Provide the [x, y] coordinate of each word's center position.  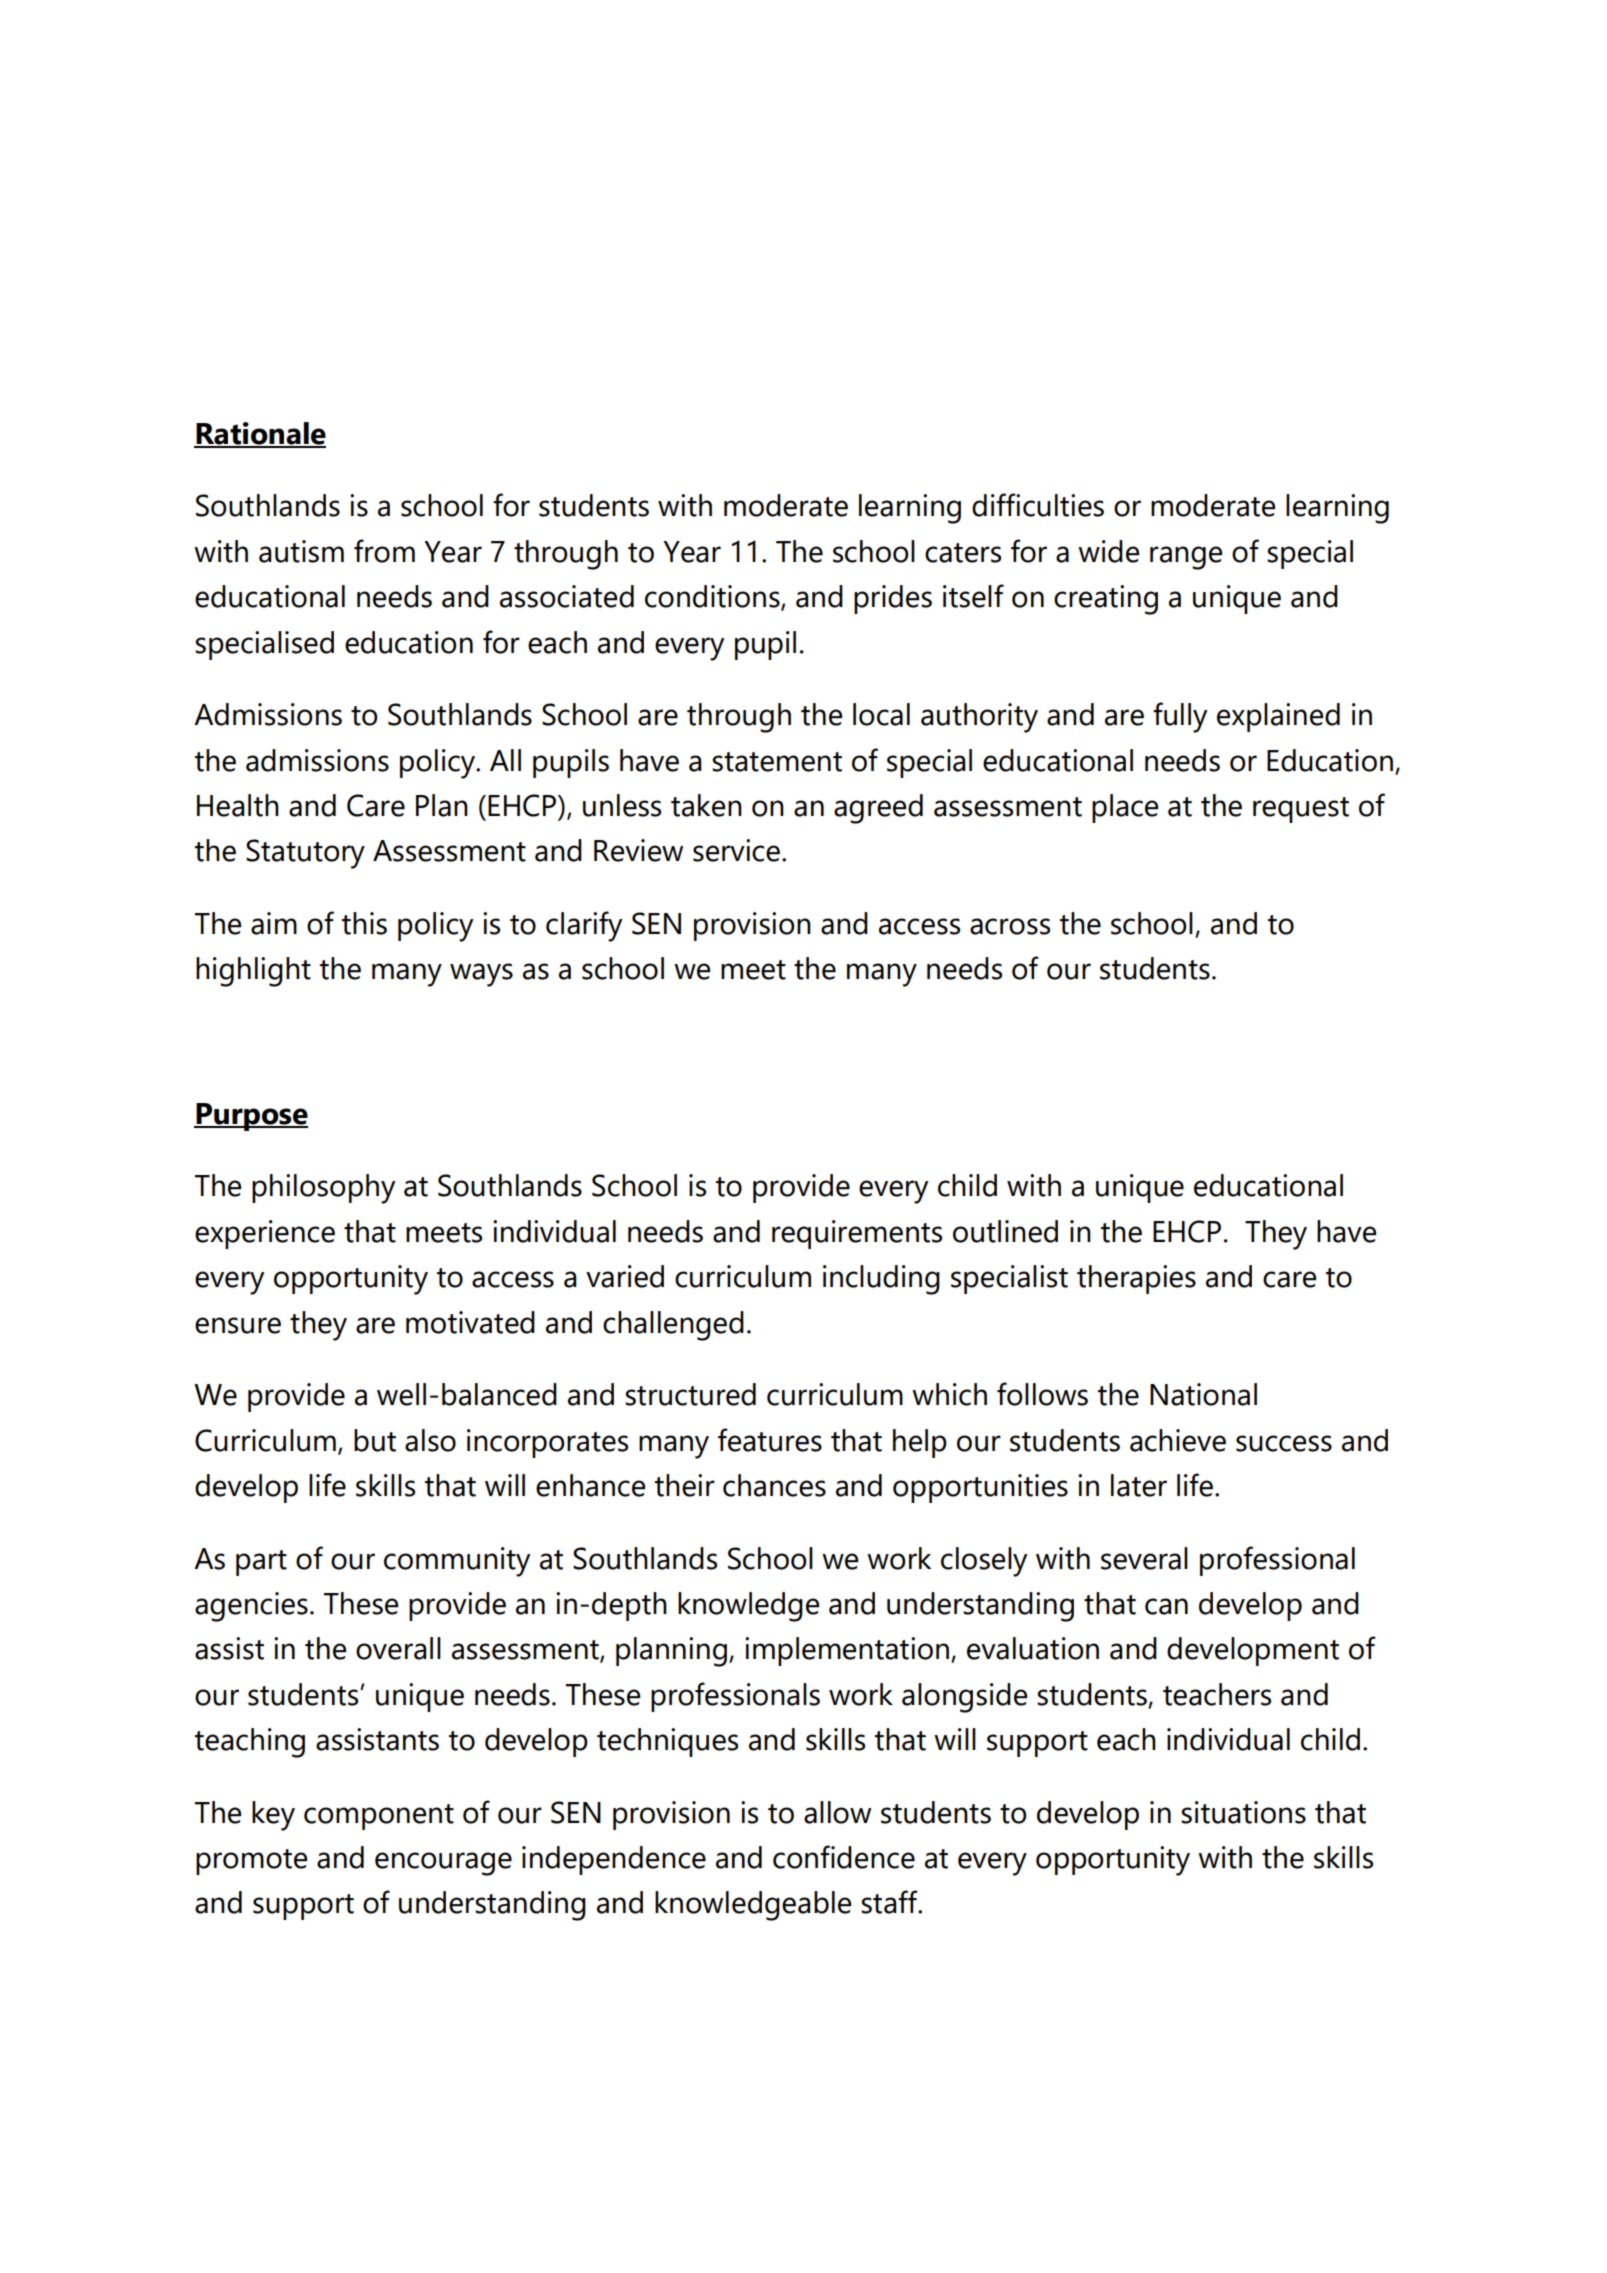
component [379, 1817]
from [384, 551]
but [375, 1440]
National [1203, 1394]
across [1010, 926]
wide [1108, 551]
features [770, 1440]
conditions [713, 597]
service [736, 850]
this [364, 923]
